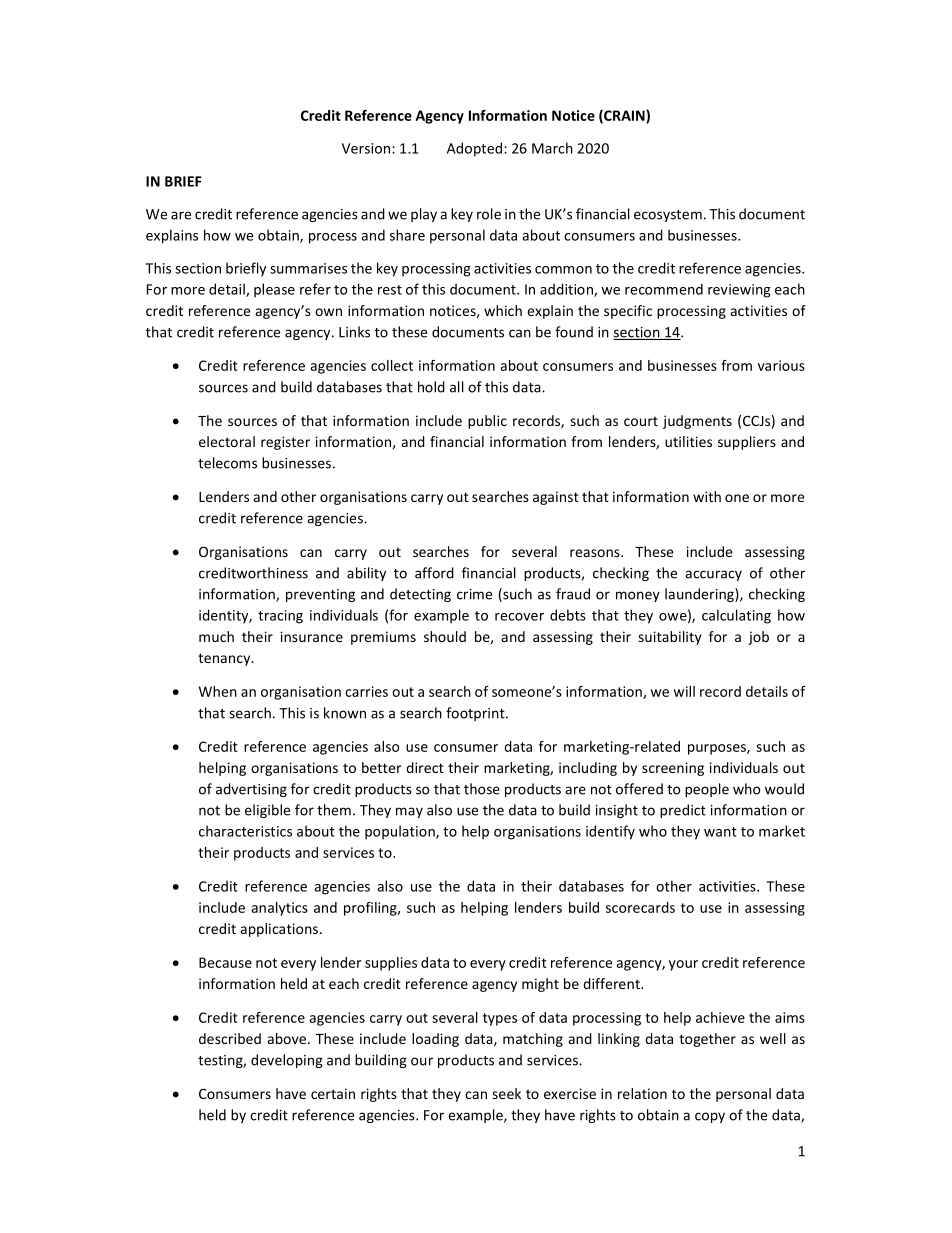 This screenshot has width=952, height=1233. Describe the element at coordinates (366, 148) in the screenshot. I see `Version` at that location.
